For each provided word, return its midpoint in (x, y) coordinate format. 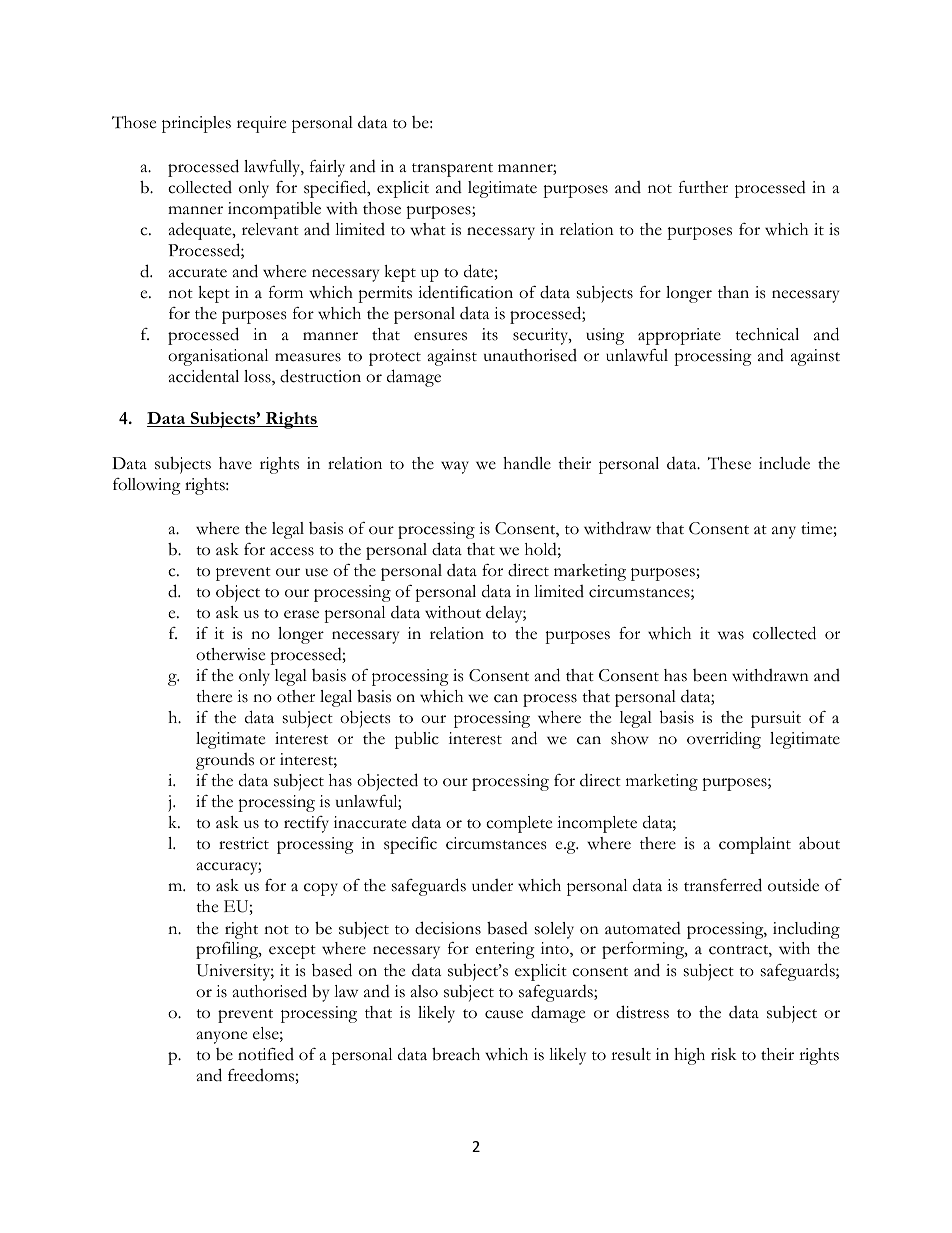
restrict (244, 843)
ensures (440, 336)
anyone (222, 1037)
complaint (755, 845)
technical (767, 334)
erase (301, 614)
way (455, 467)
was (731, 635)
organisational (218, 357)
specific (410, 845)
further (703, 187)
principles (196, 124)
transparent (452, 170)
